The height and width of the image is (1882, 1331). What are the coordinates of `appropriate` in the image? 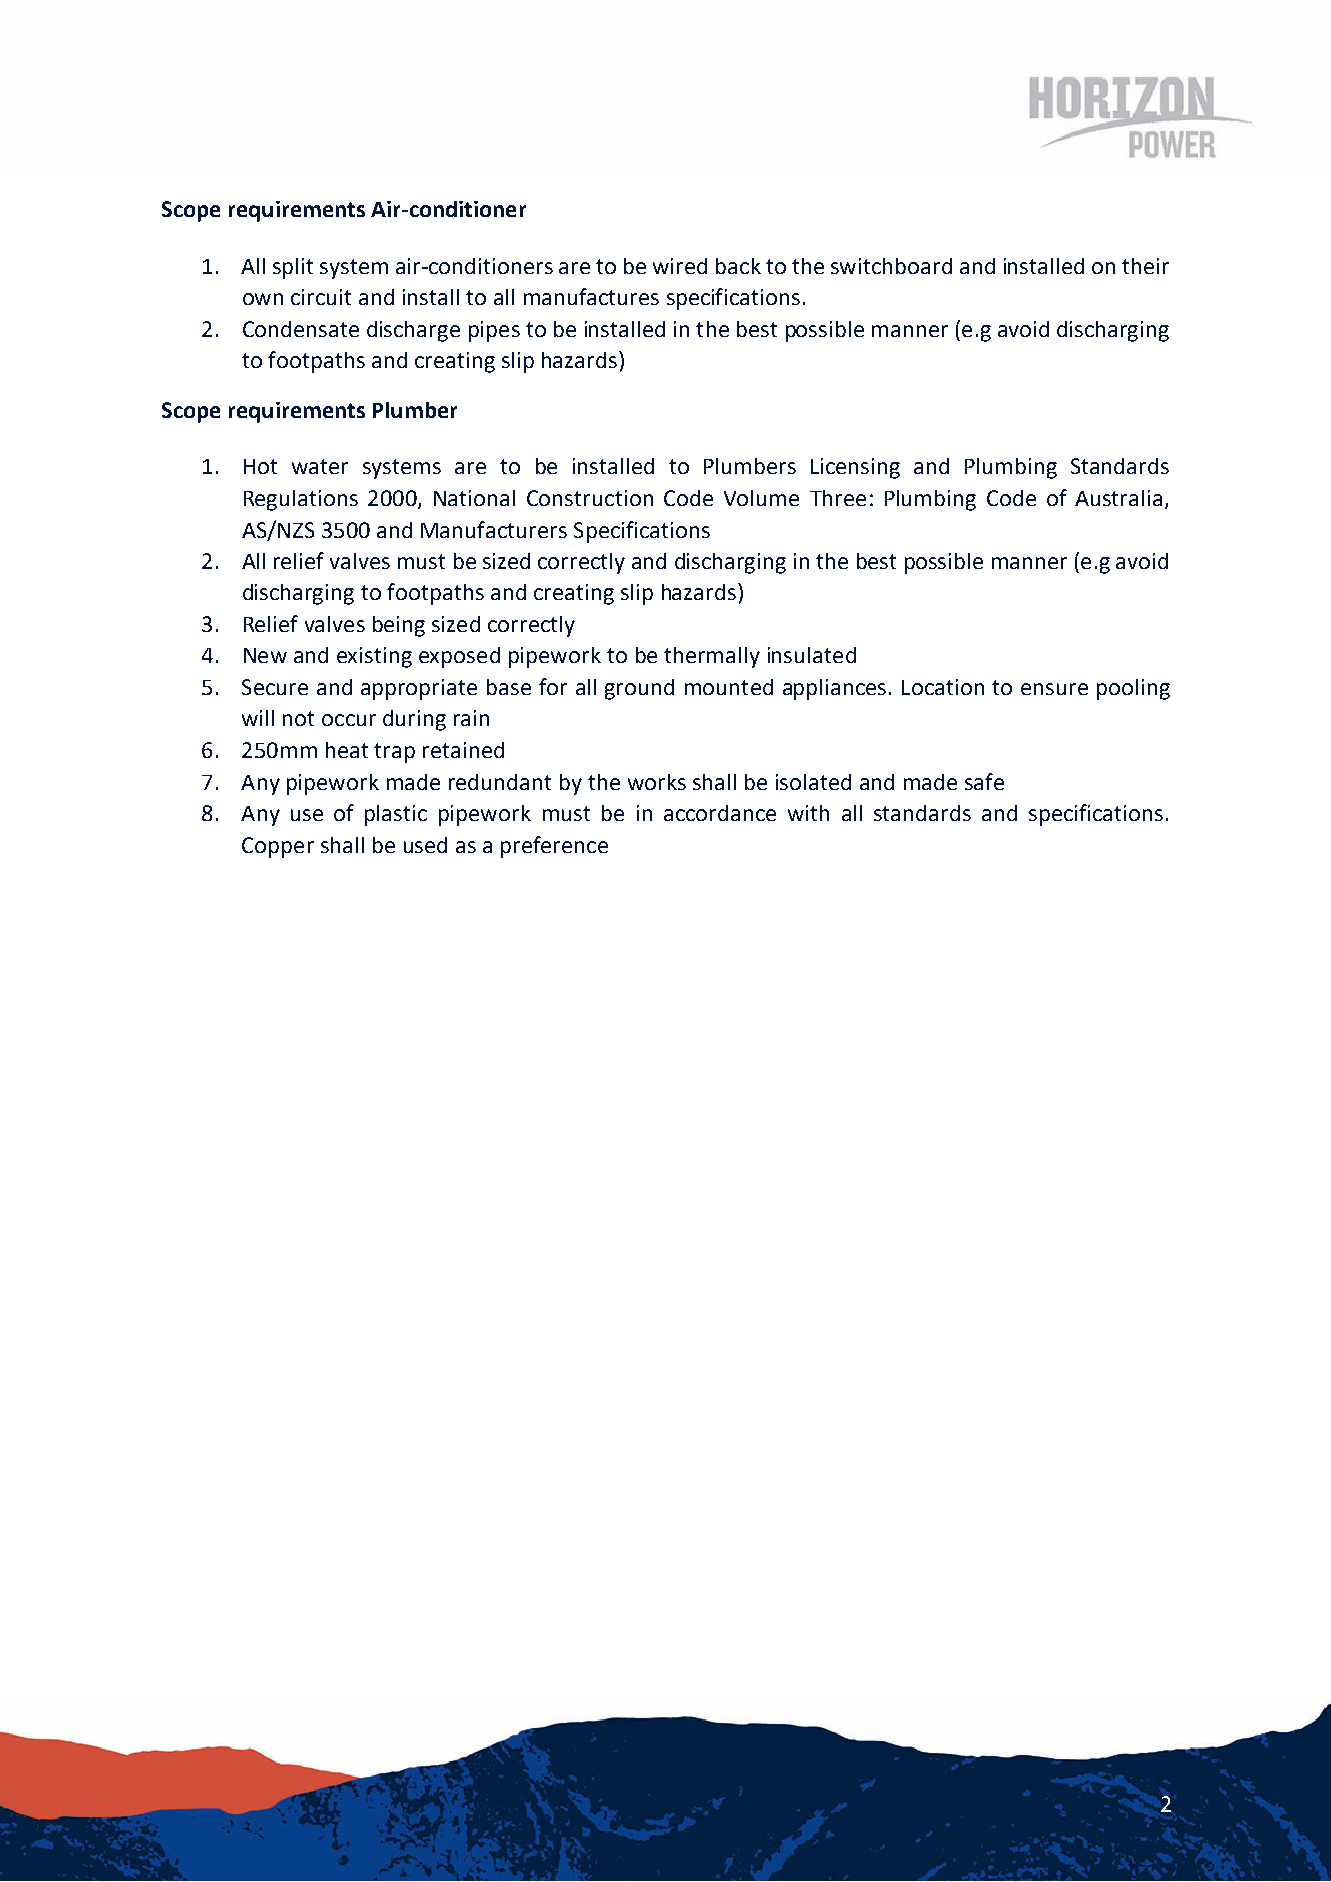 It's located at (419, 689).
